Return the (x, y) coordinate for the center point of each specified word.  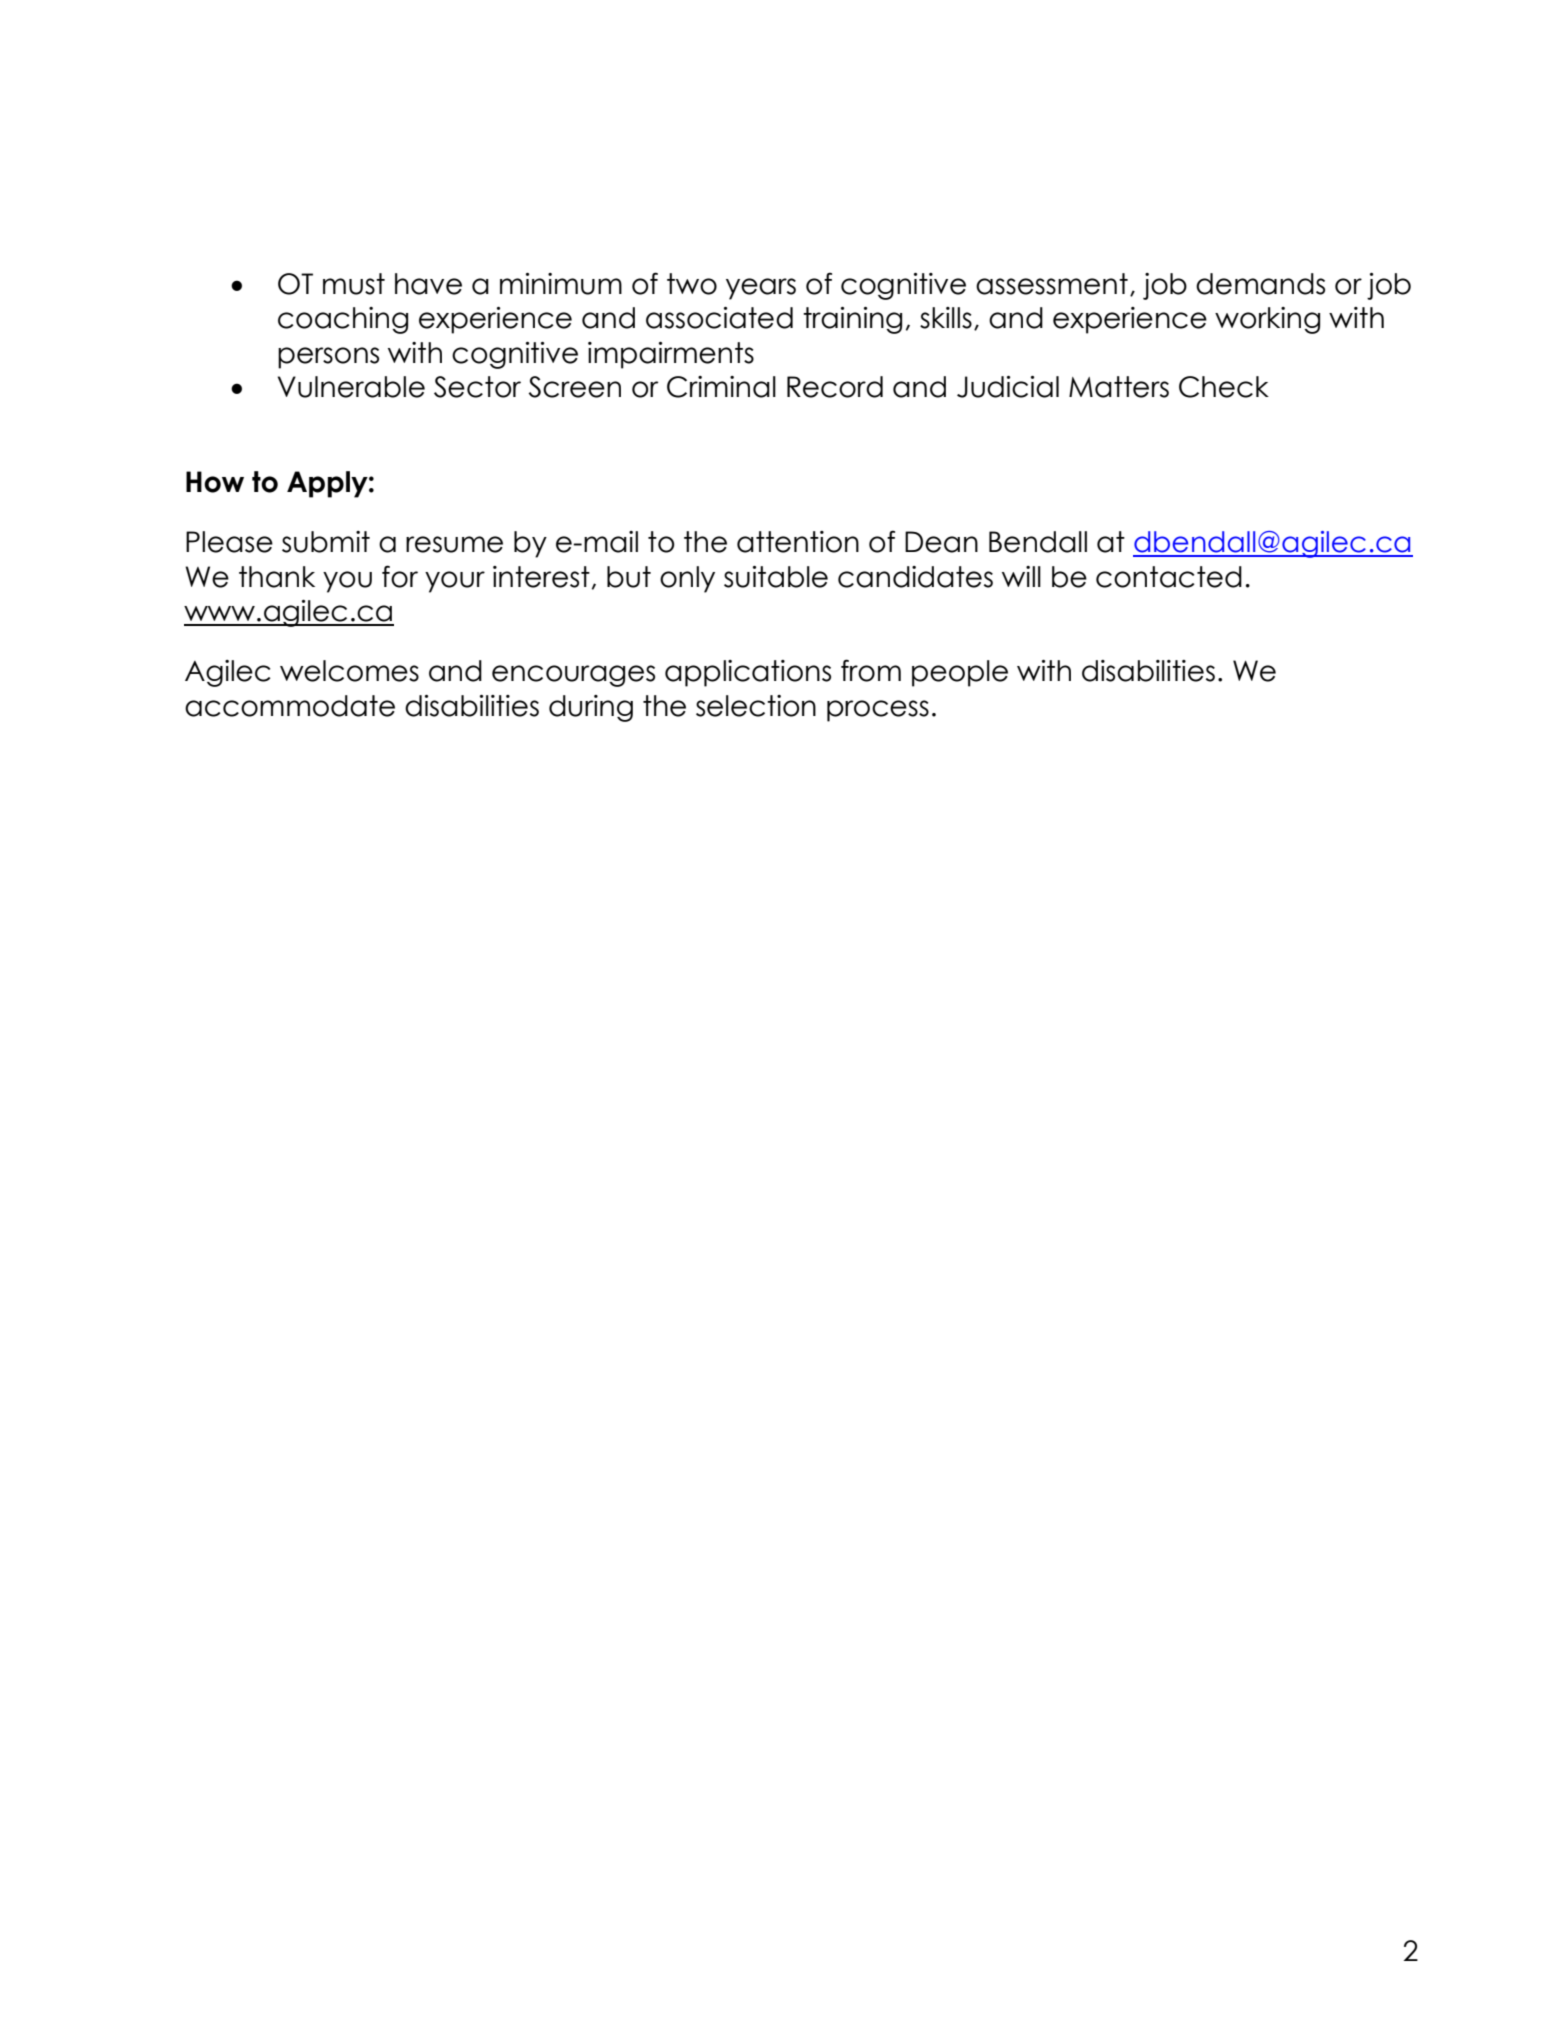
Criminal (721, 387)
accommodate (290, 706)
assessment (1052, 284)
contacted (1169, 577)
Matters (1119, 387)
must (354, 284)
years (761, 289)
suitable (776, 577)
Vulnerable (351, 387)
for (400, 576)
